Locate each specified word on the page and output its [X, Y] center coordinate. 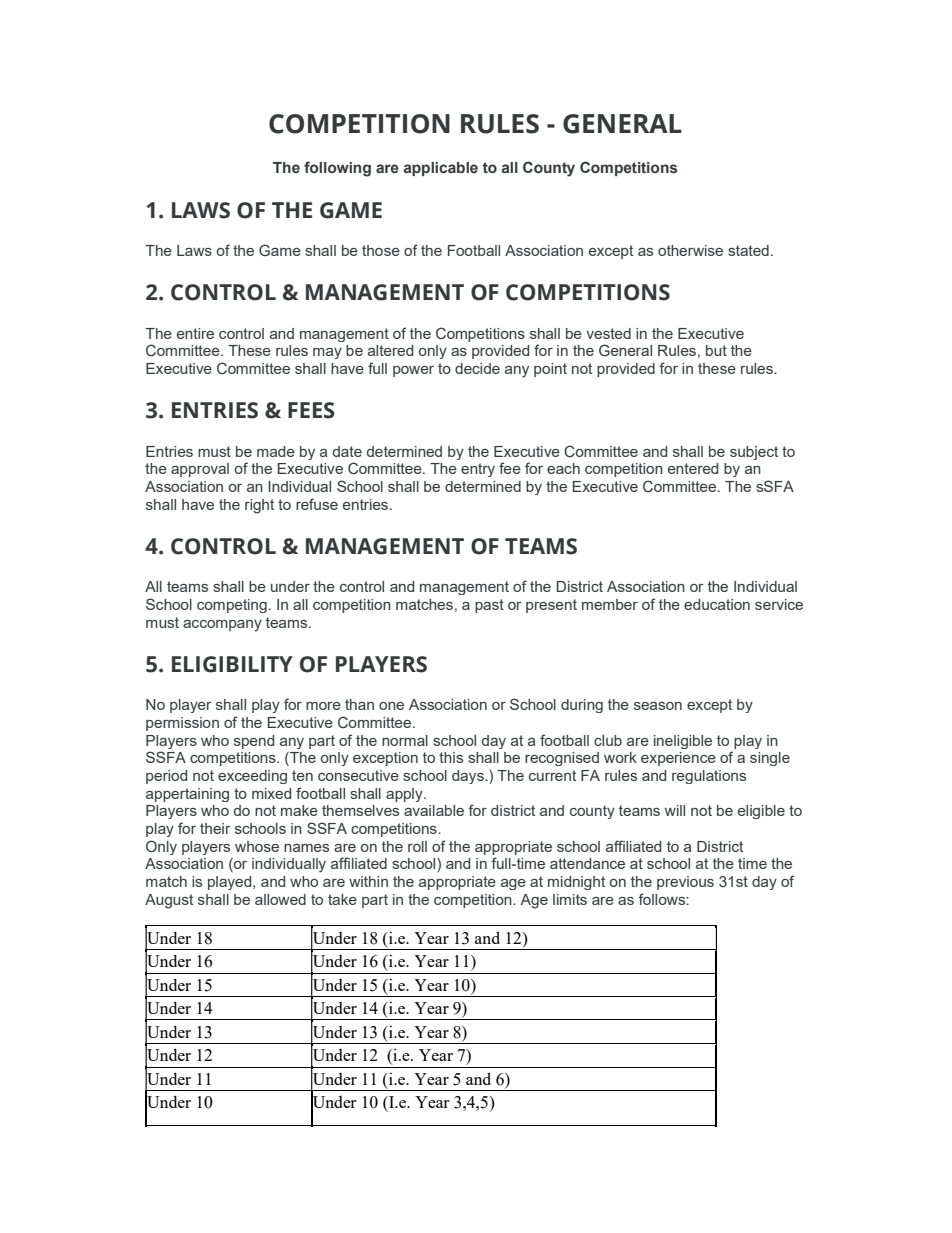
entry [478, 470]
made [276, 451]
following [337, 169]
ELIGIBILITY [232, 664]
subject [754, 453]
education [717, 604]
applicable [441, 169]
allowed [280, 899]
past [489, 606]
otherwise [690, 250]
